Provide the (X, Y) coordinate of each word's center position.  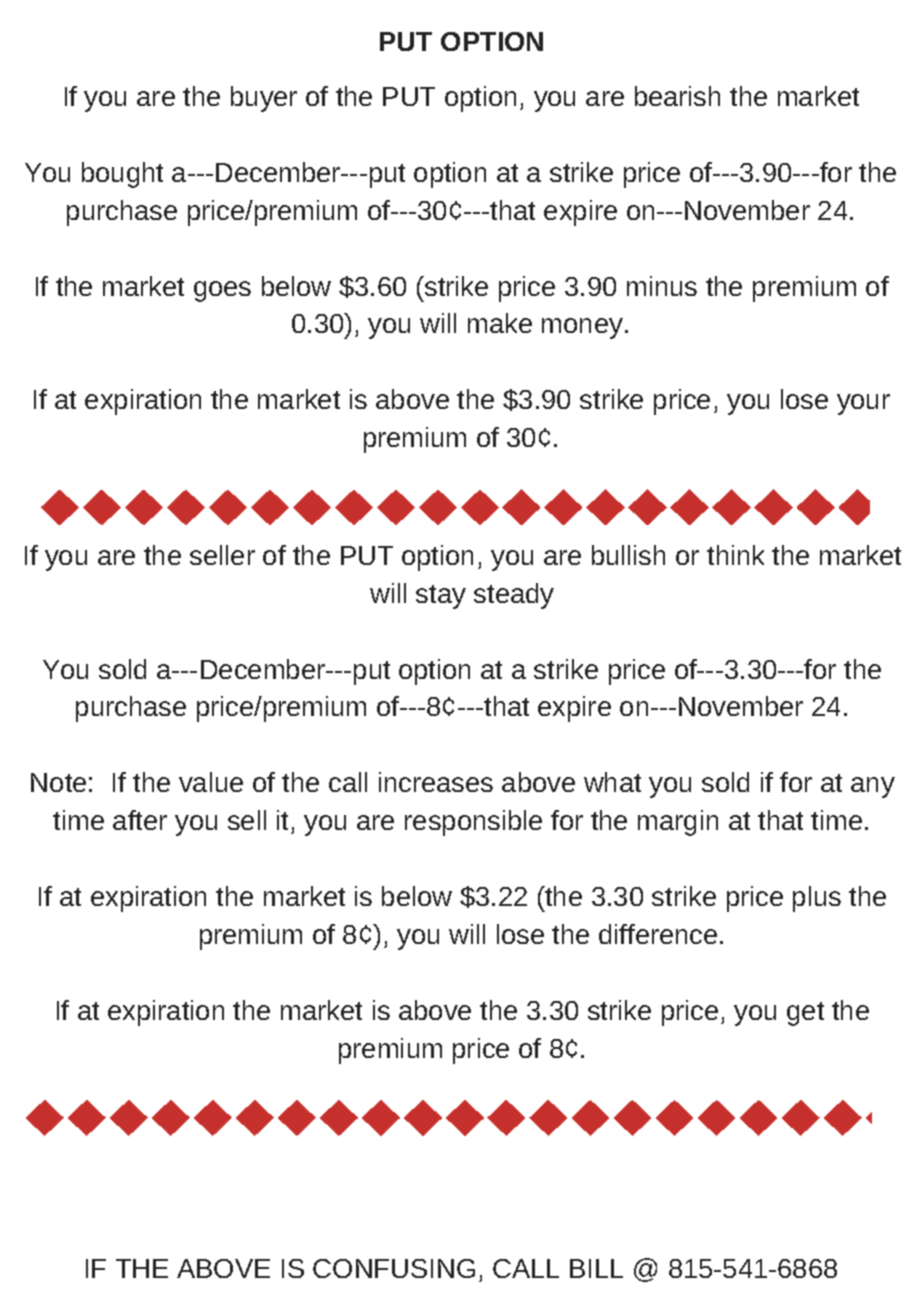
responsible (473, 823)
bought (122, 175)
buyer (264, 99)
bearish (677, 96)
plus (817, 899)
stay (441, 597)
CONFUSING (394, 1268)
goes (222, 291)
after (140, 820)
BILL (596, 1268)
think (735, 555)
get (805, 1014)
